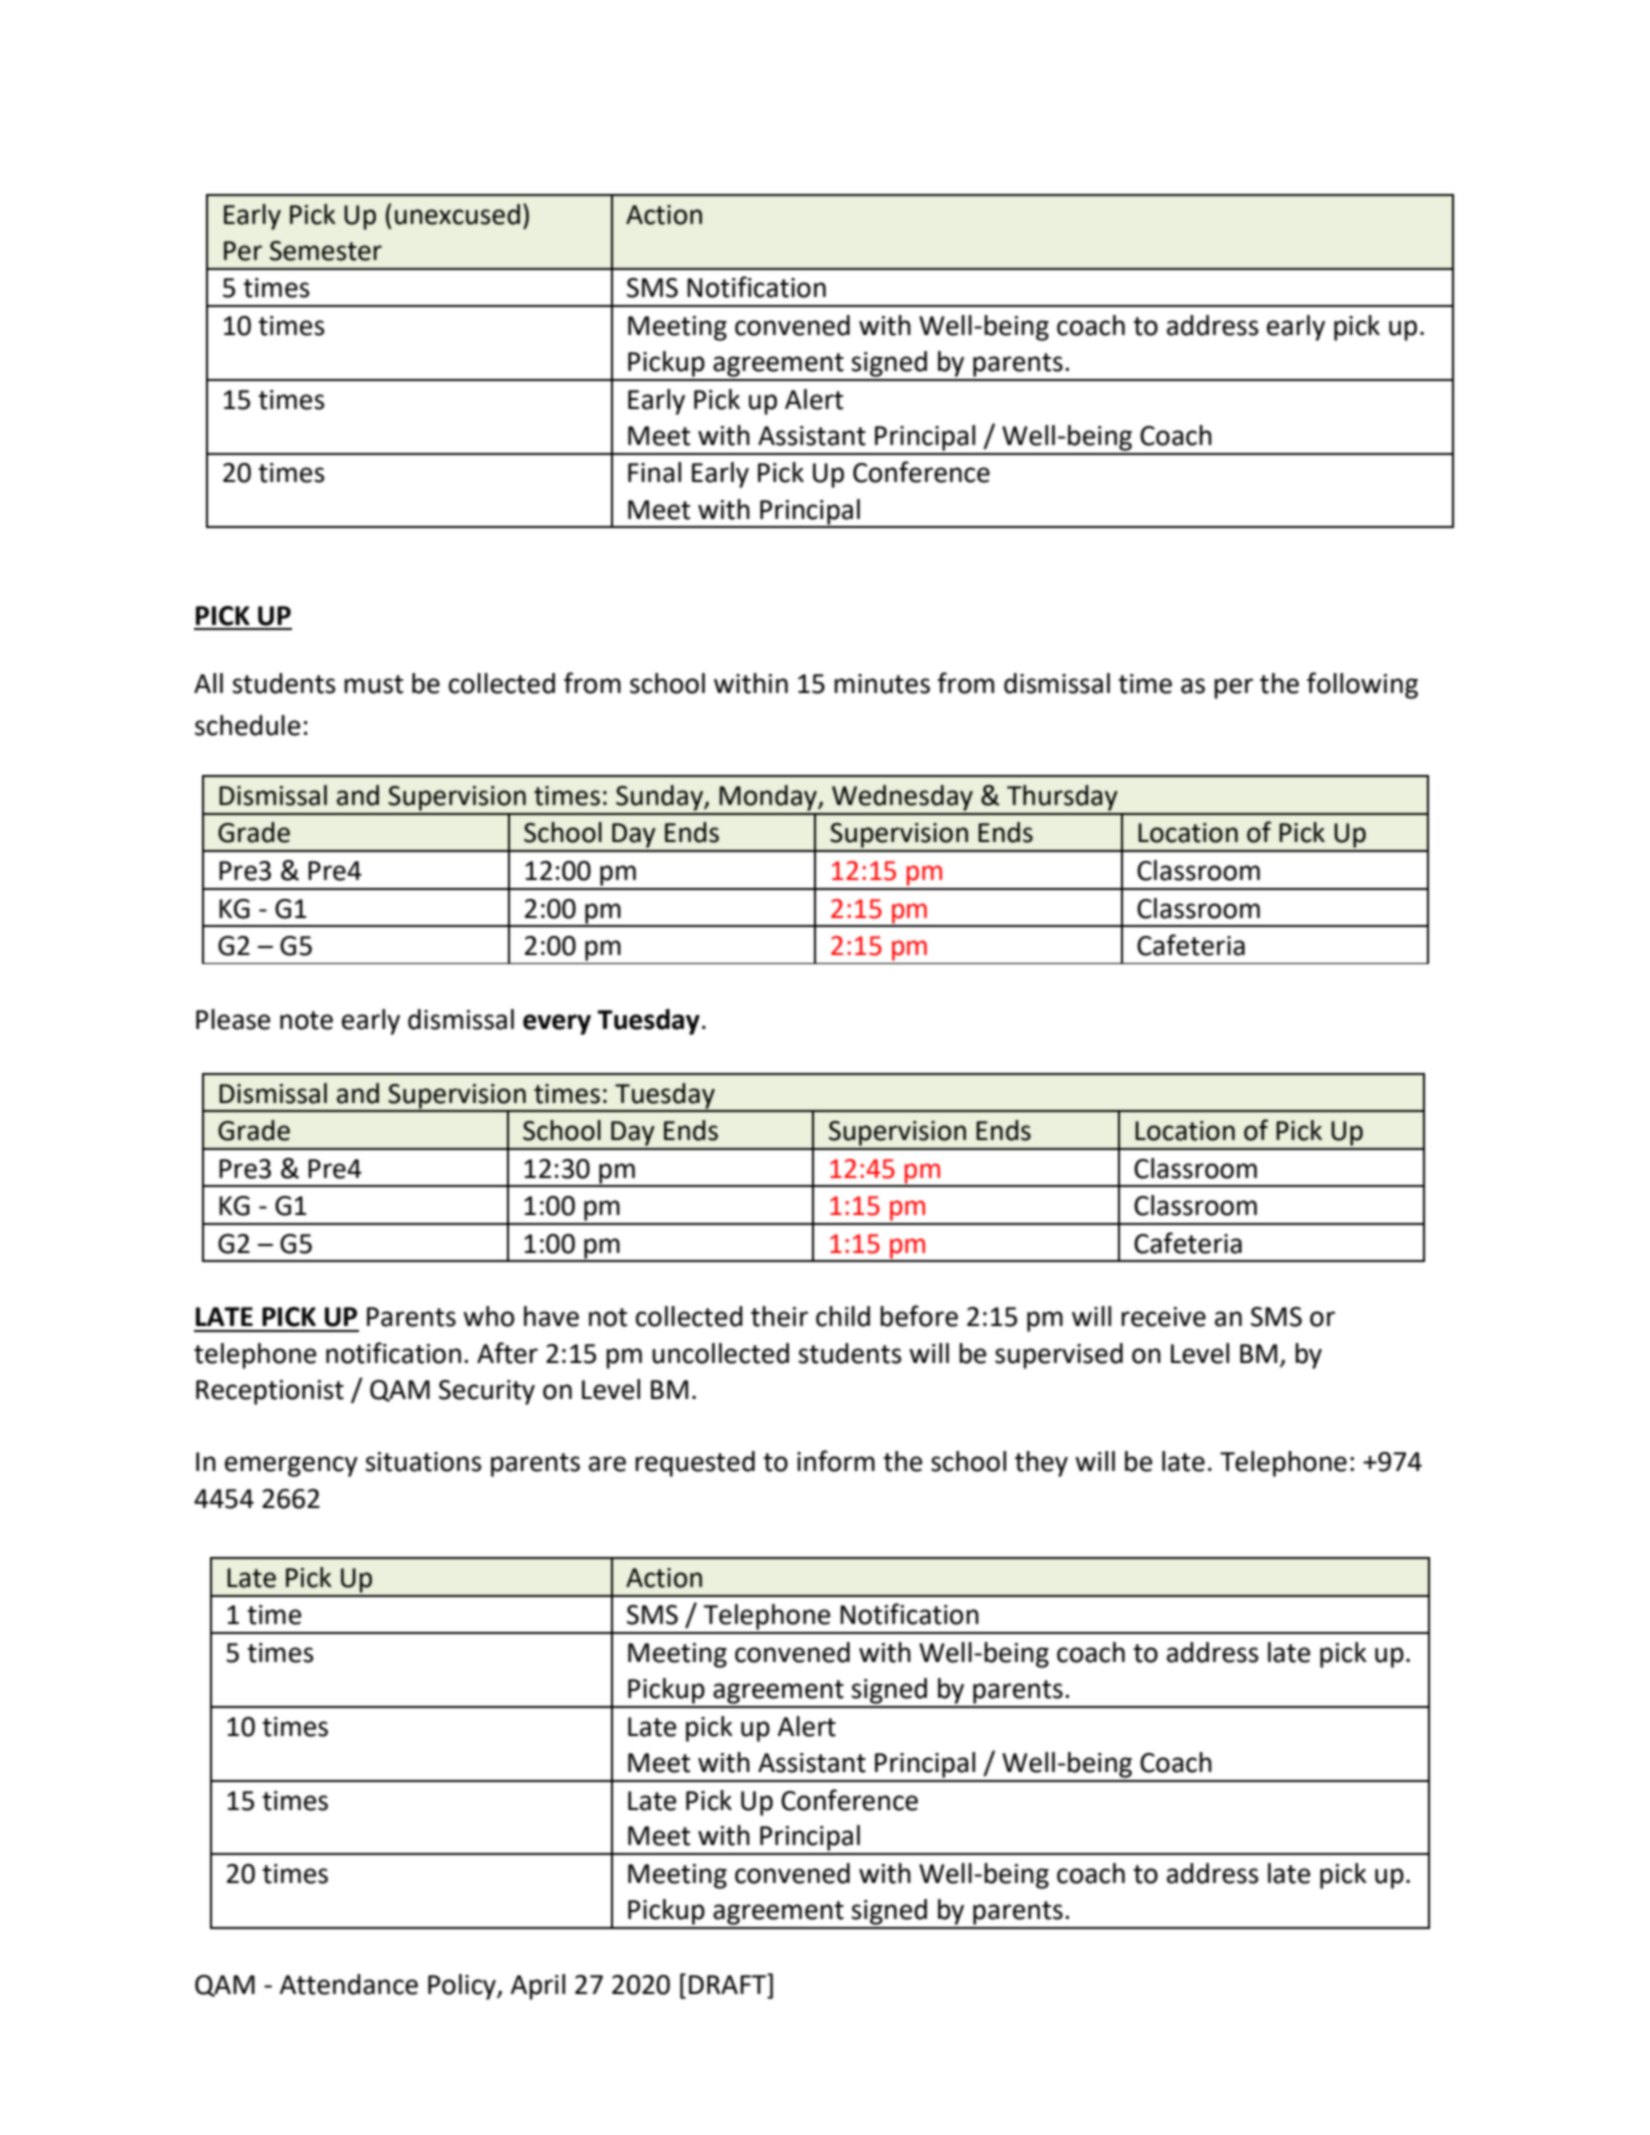 The width and height of the screenshot is (1650, 2135). Describe the element at coordinates (1362, 685) in the screenshot. I see `following` at that location.
